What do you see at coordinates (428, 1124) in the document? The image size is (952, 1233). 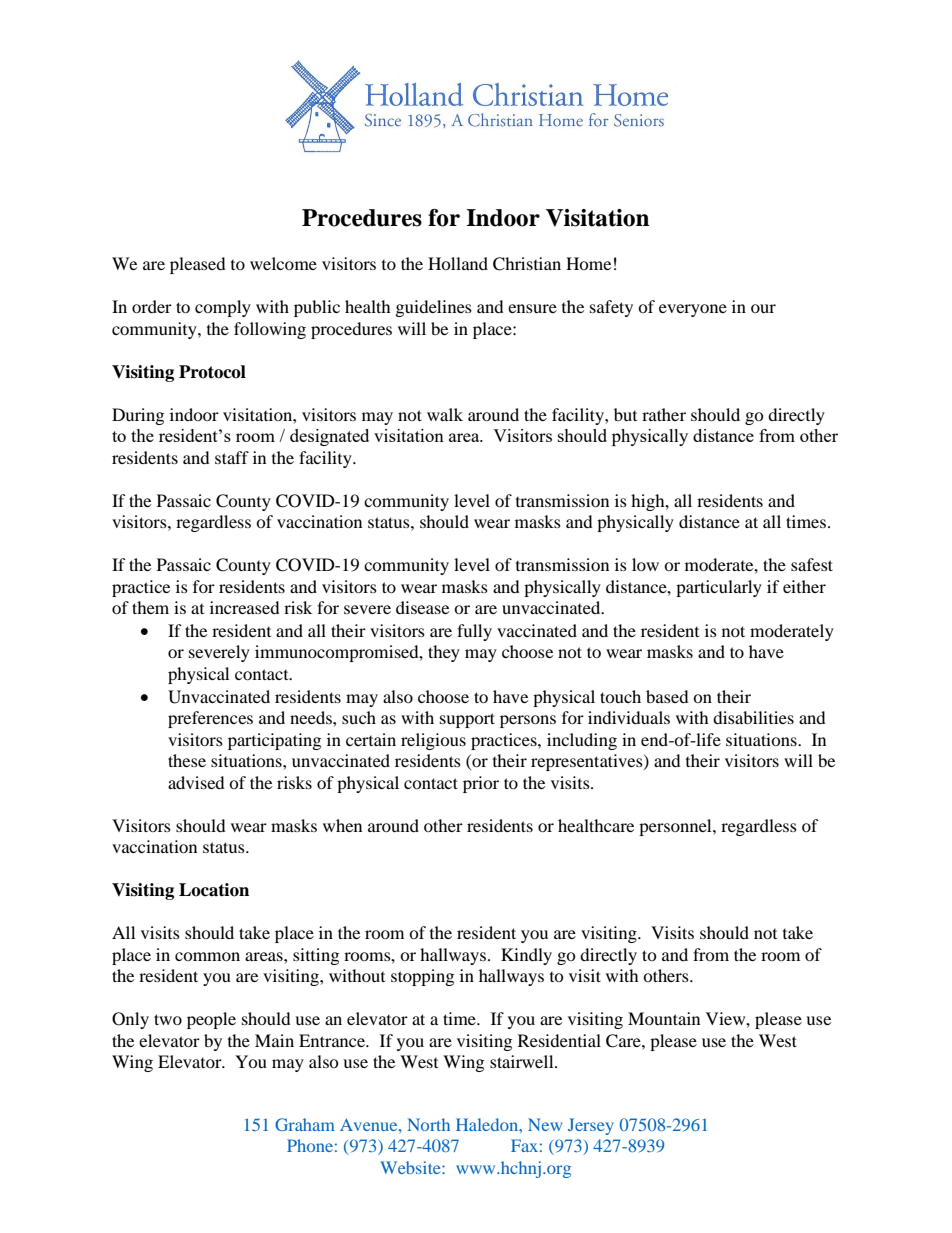 I see `North` at bounding box center [428, 1124].
